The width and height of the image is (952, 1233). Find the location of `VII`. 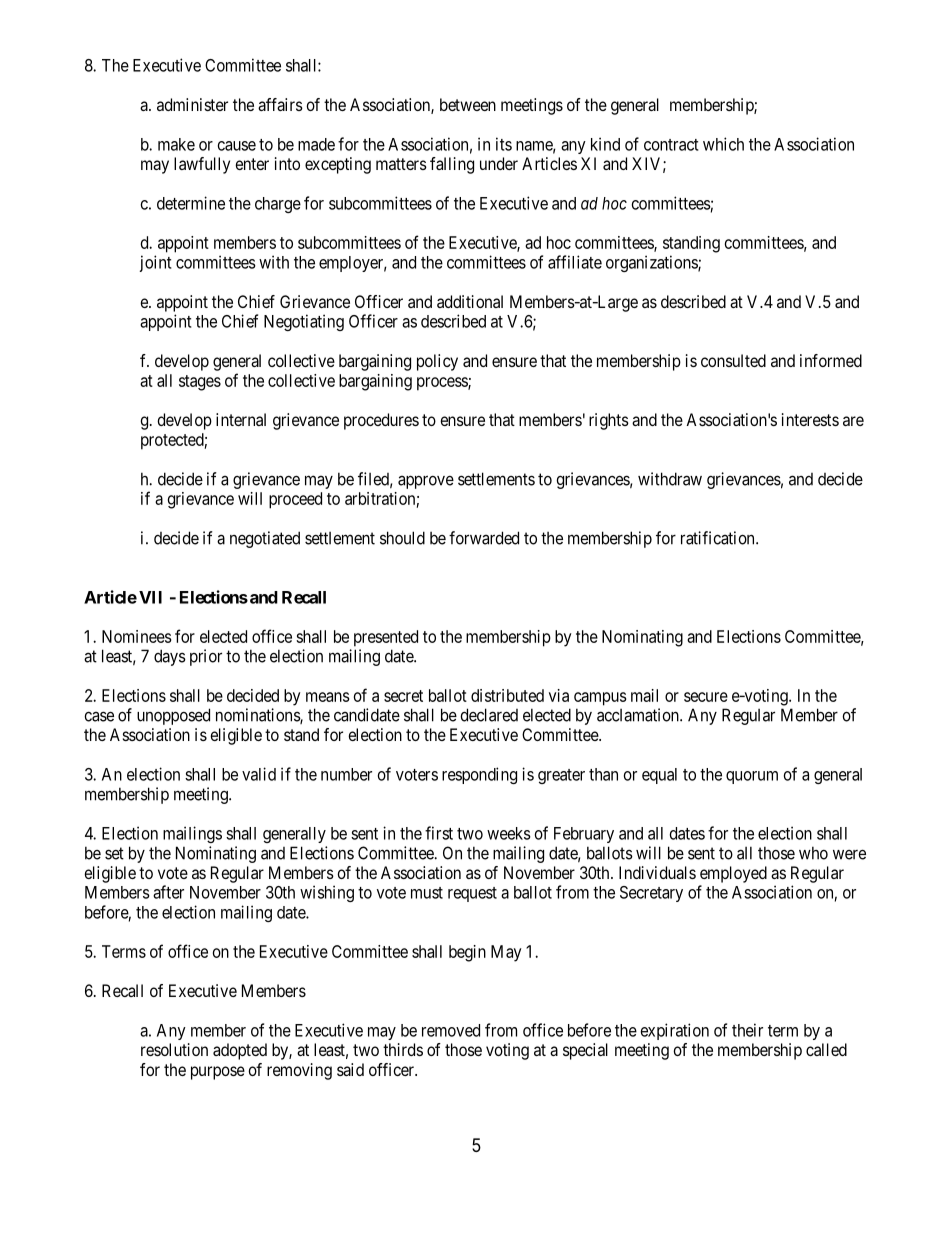

VII is located at coordinates (150, 597).
